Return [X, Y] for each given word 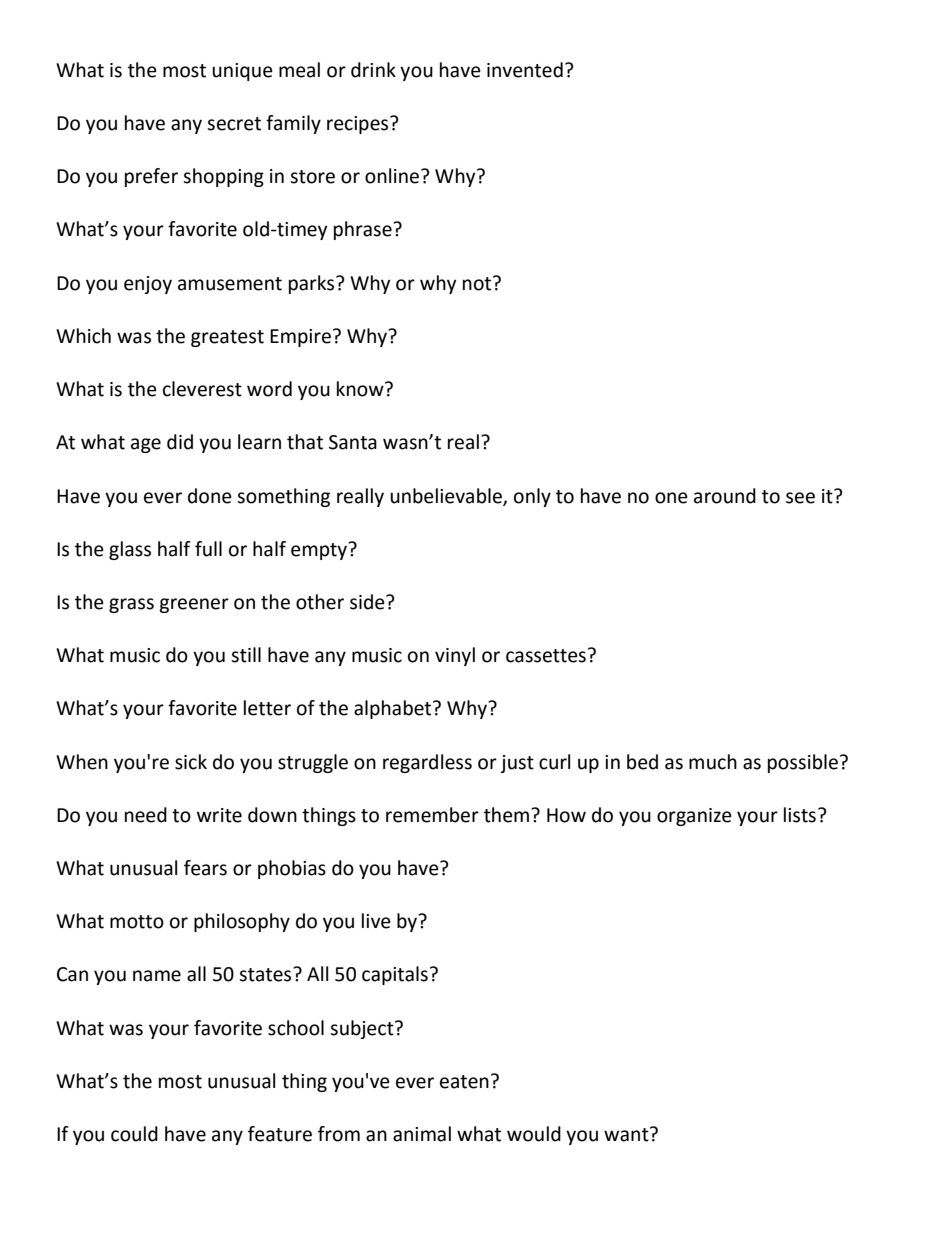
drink [373, 70]
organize [694, 817]
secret [234, 124]
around [725, 496]
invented [525, 70]
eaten [464, 1082]
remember [432, 815]
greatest [227, 338]
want [627, 1134]
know [361, 389]
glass [130, 550]
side [368, 602]
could [134, 1134]
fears [205, 868]
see [800, 498]
